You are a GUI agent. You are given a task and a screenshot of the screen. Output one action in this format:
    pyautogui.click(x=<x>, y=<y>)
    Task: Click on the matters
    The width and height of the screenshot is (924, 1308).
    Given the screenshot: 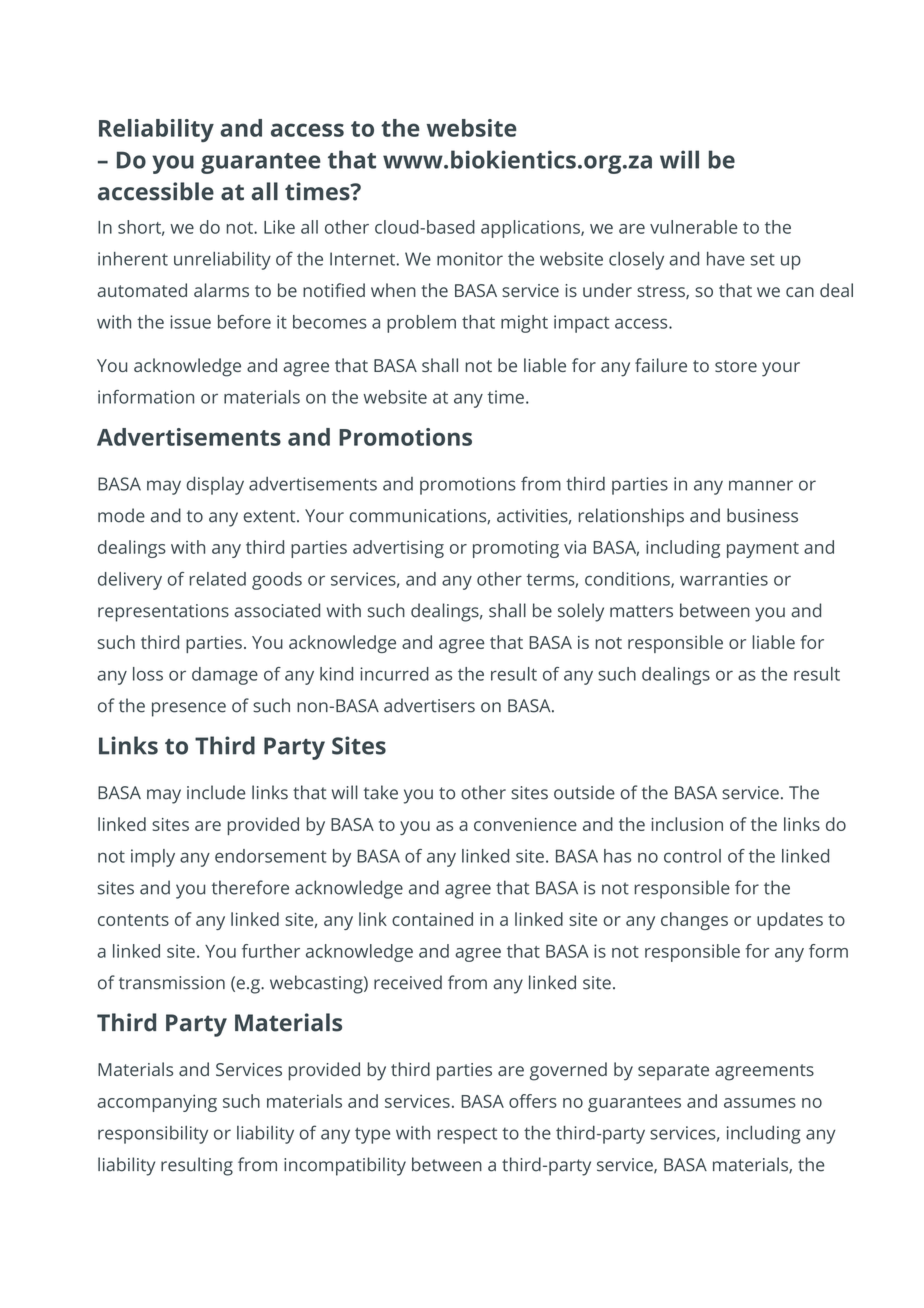 What is the action you would take?
    pyautogui.click(x=641, y=611)
